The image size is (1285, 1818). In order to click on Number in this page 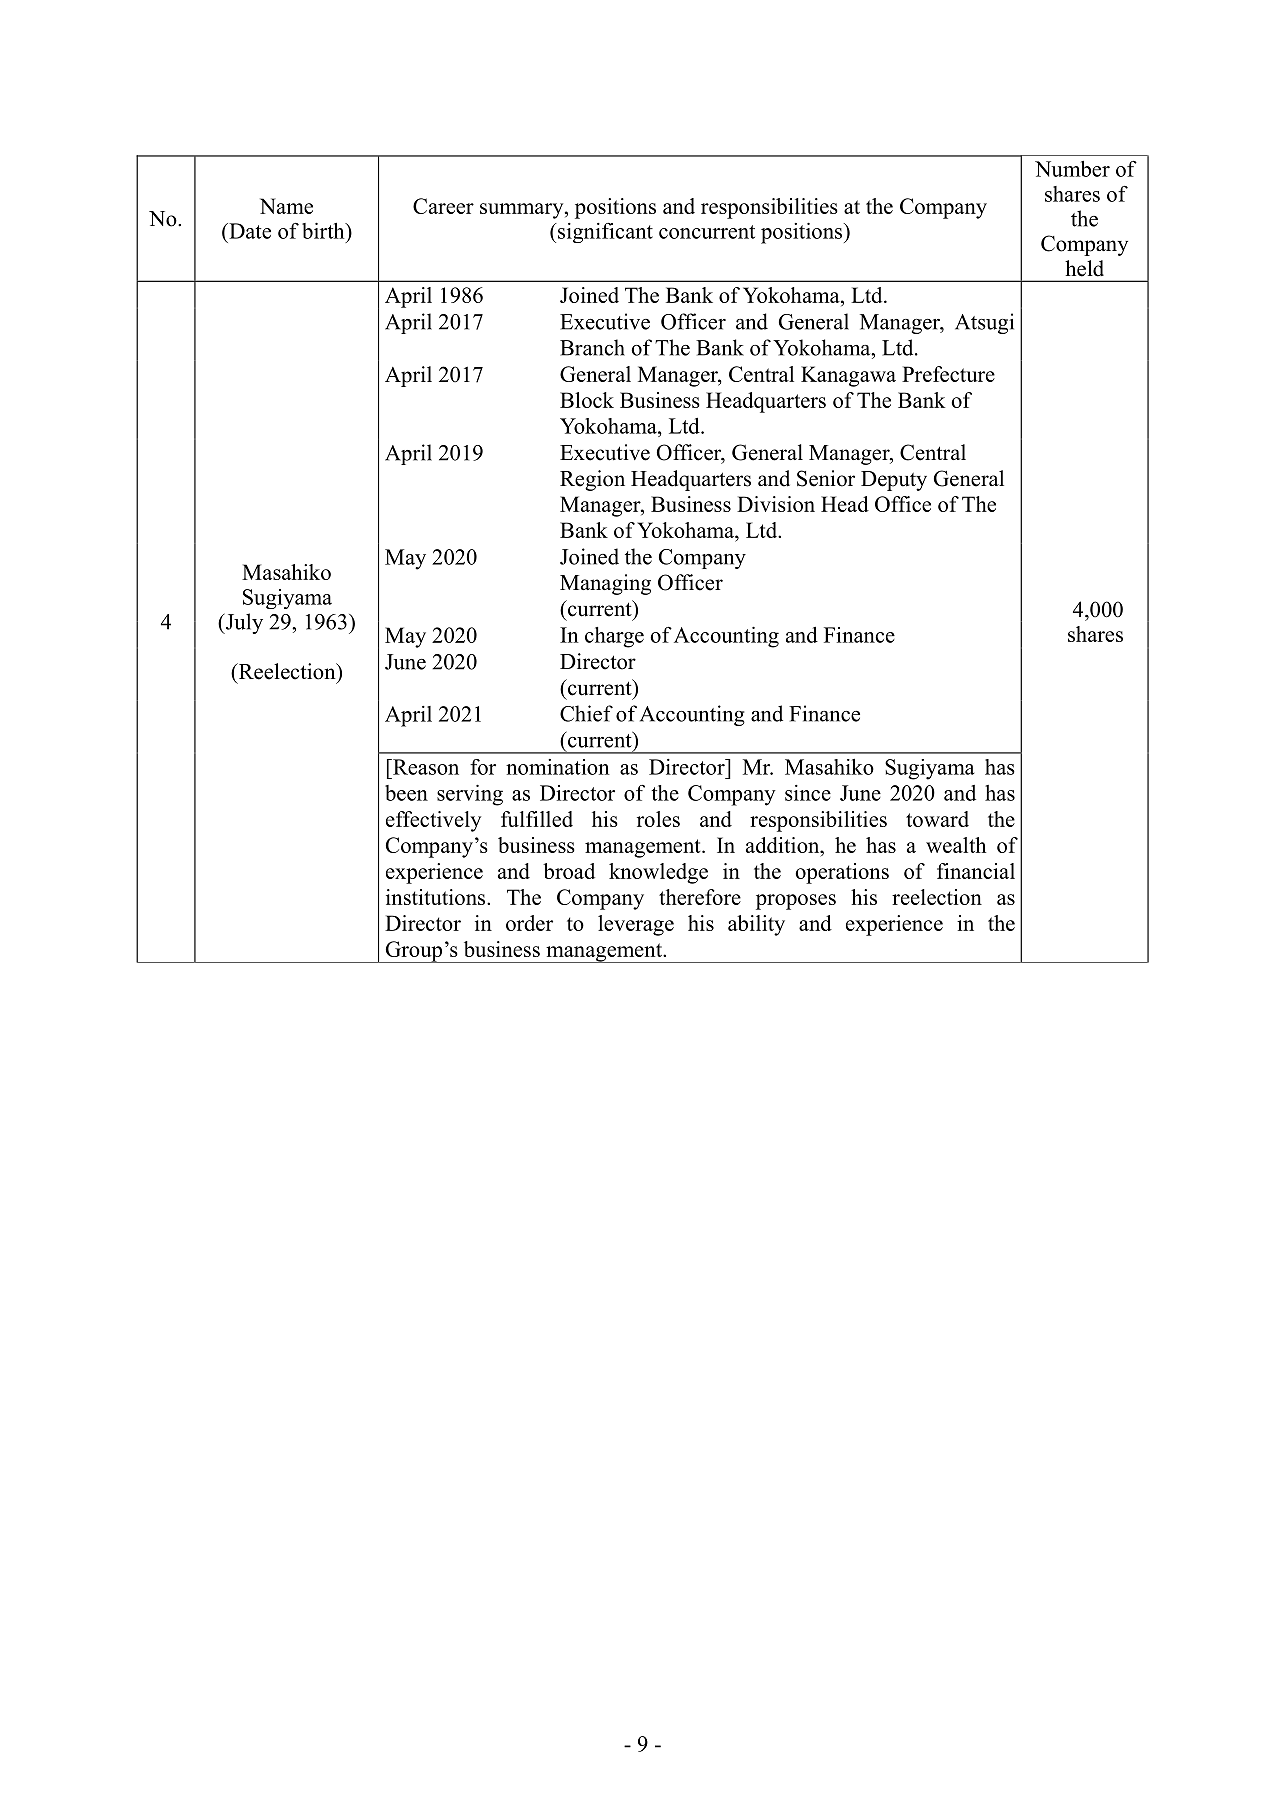, I will do `click(1072, 169)`.
